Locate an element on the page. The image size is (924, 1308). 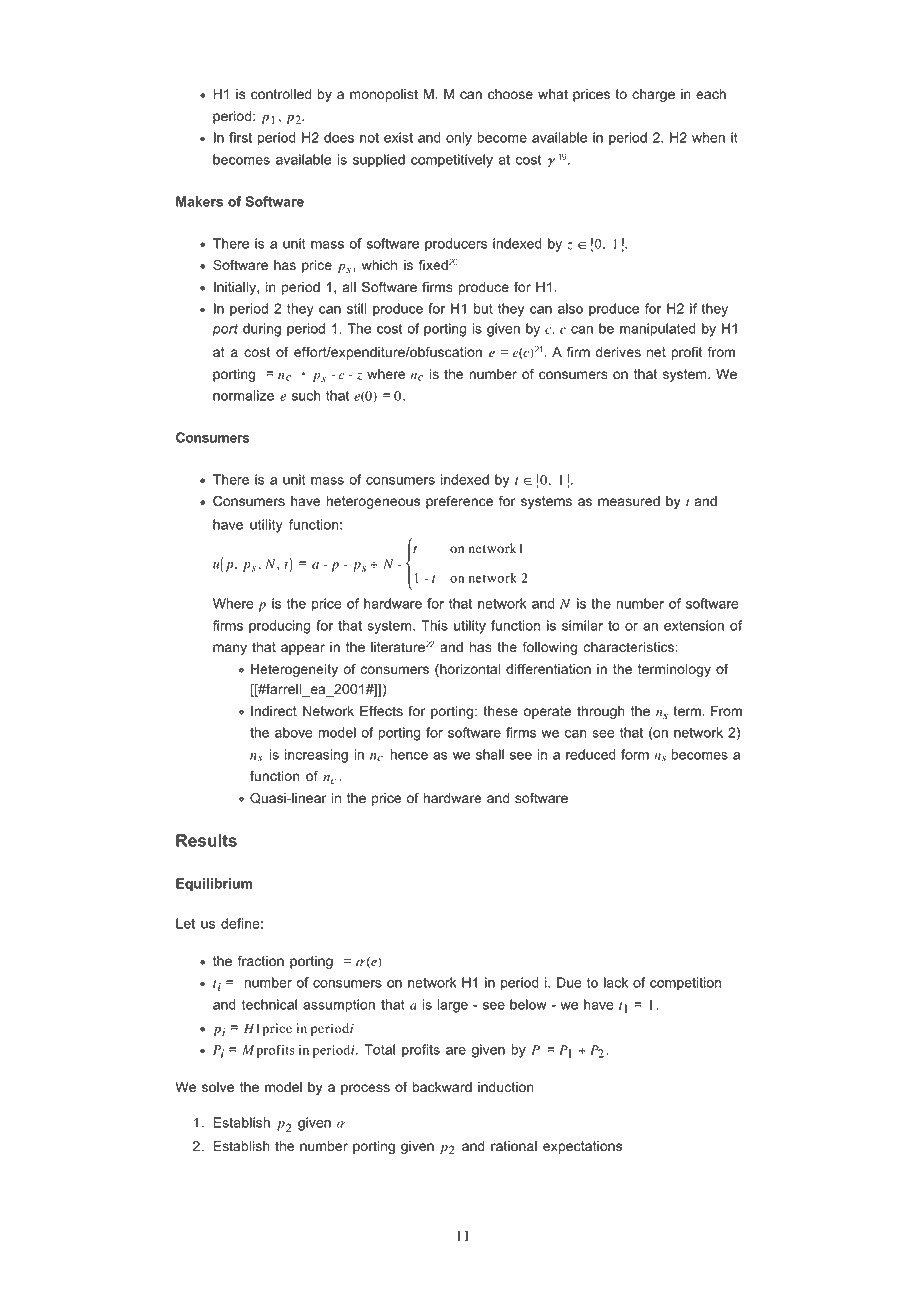
This is located at coordinates (434, 625).
